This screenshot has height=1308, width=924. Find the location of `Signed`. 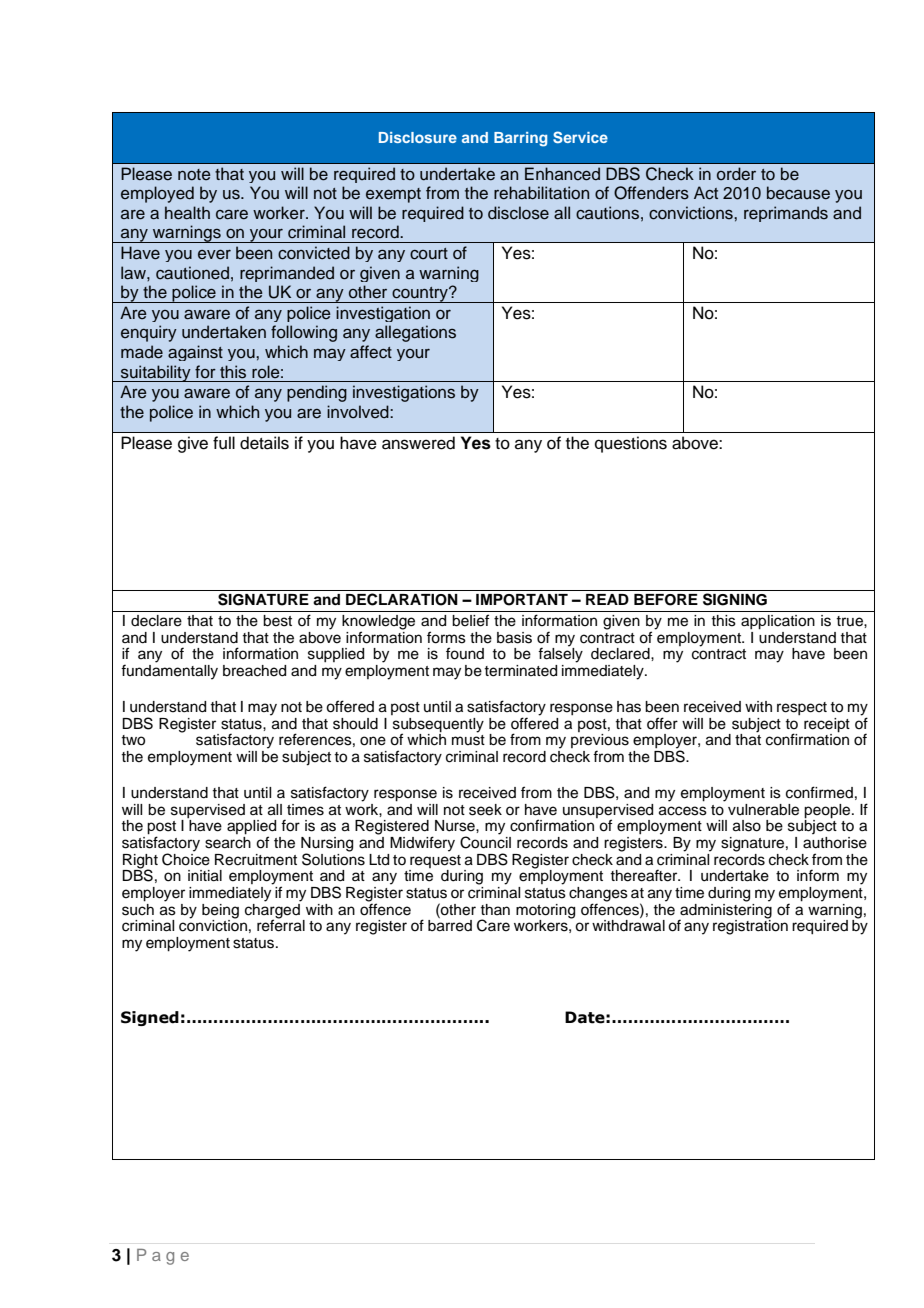

Signed is located at coordinates (150, 1018).
